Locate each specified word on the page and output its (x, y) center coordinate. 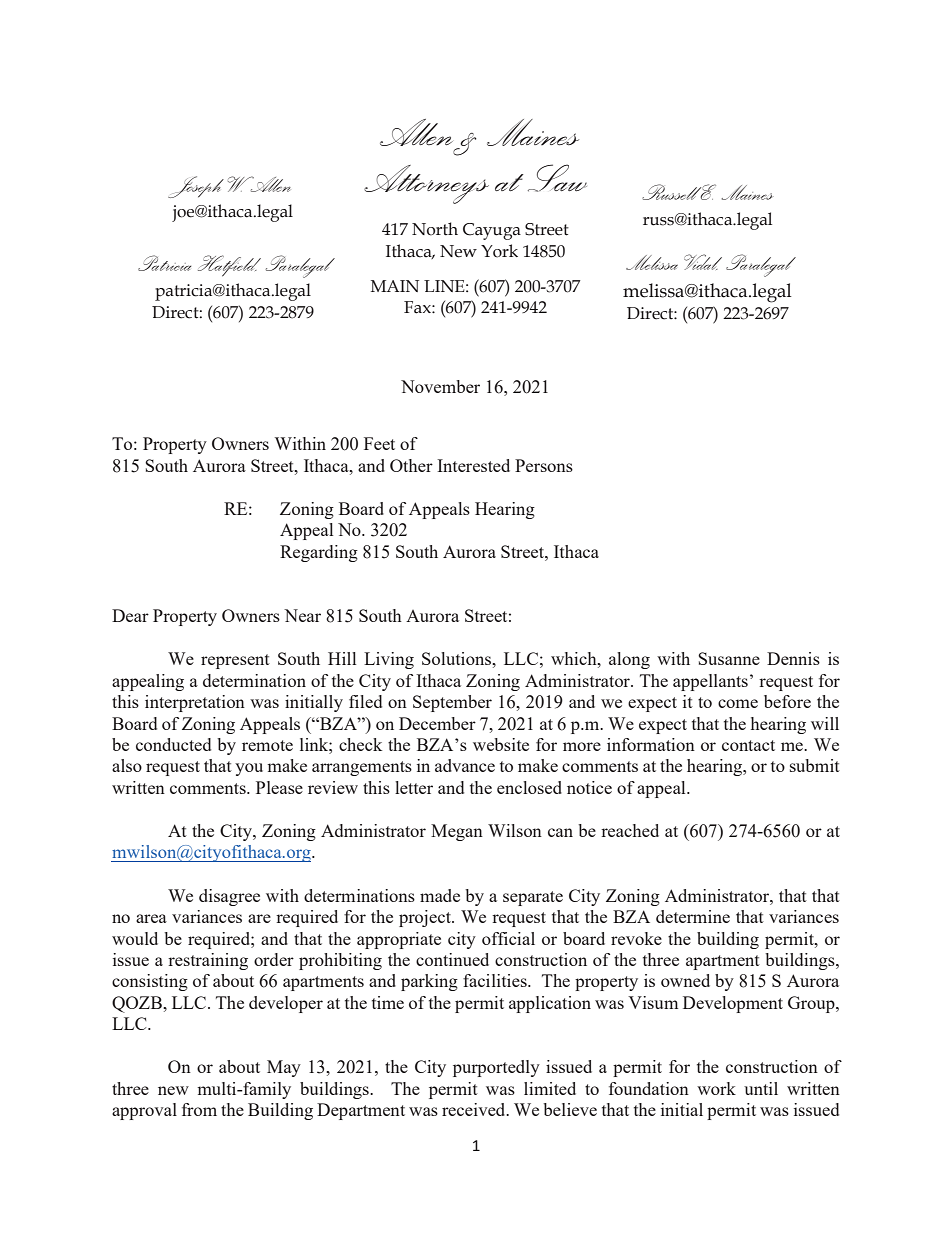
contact (748, 745)
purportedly (496, 1068)
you (249, 769)
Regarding (319, 553)
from (199, 1109)
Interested (473, 465)
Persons (544, 465)
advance (465, 765)
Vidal (703, 262)
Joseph (196, 187)
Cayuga (492, 231)
